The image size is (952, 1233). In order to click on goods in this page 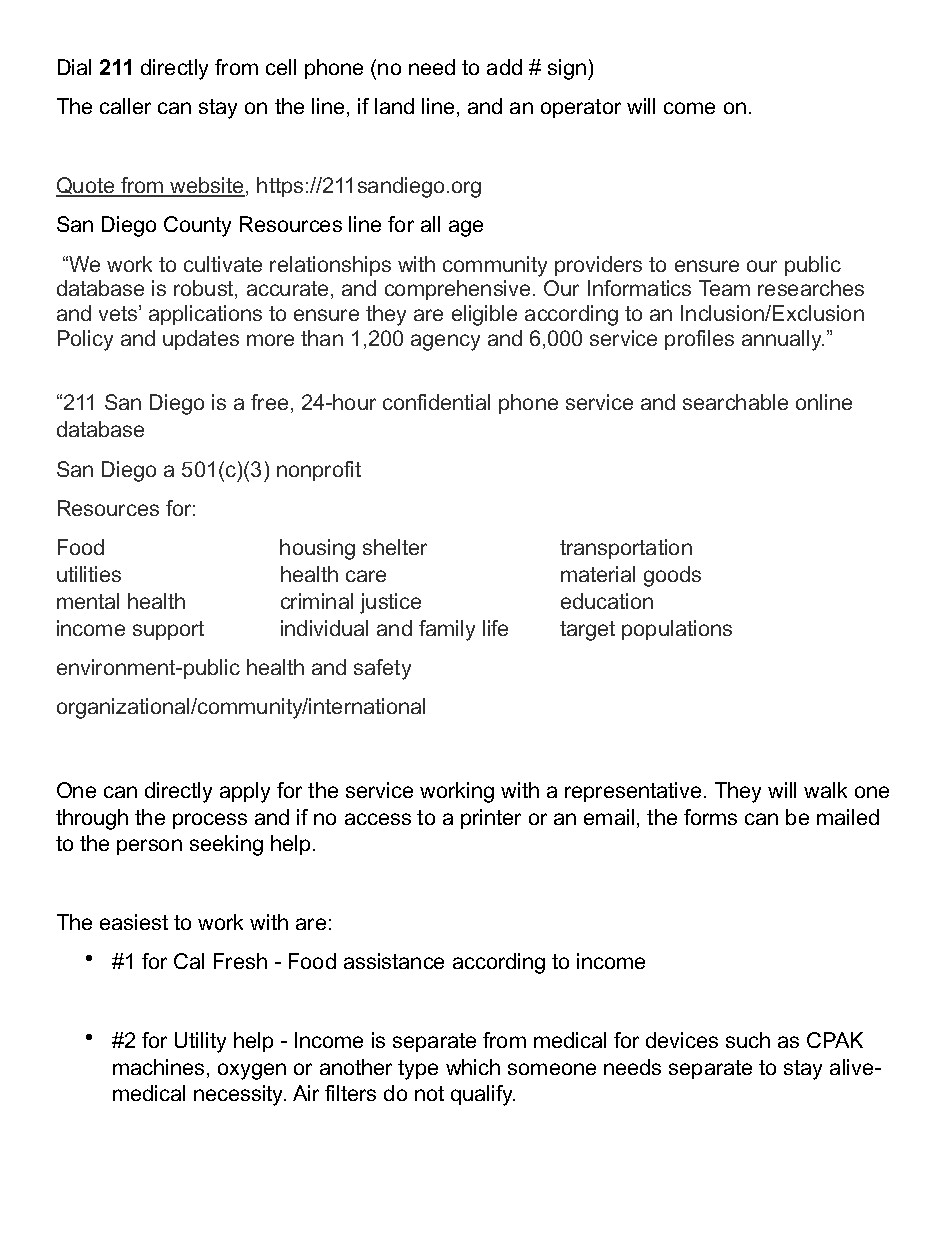, I will do `click(672, 576)`.
